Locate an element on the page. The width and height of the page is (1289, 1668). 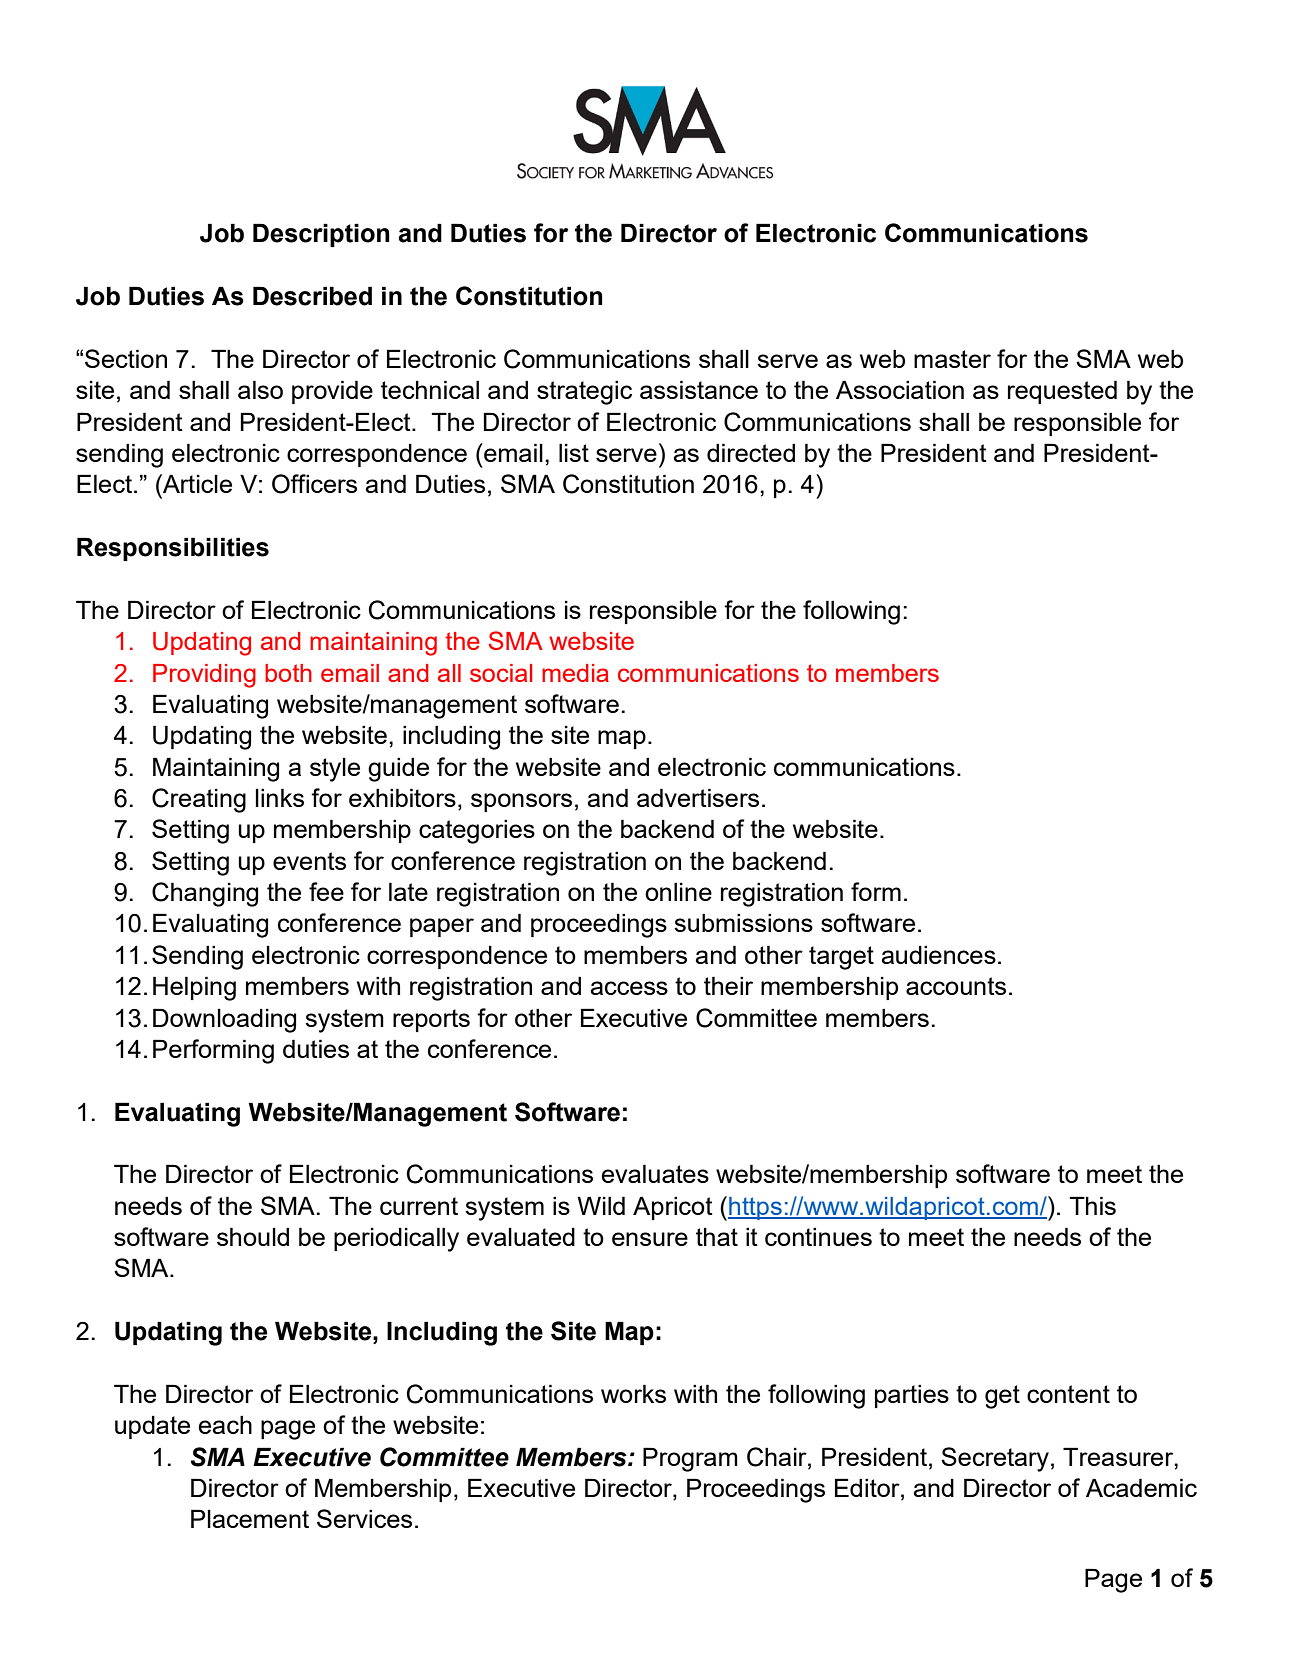
both is located at coordinates (288, 673).
